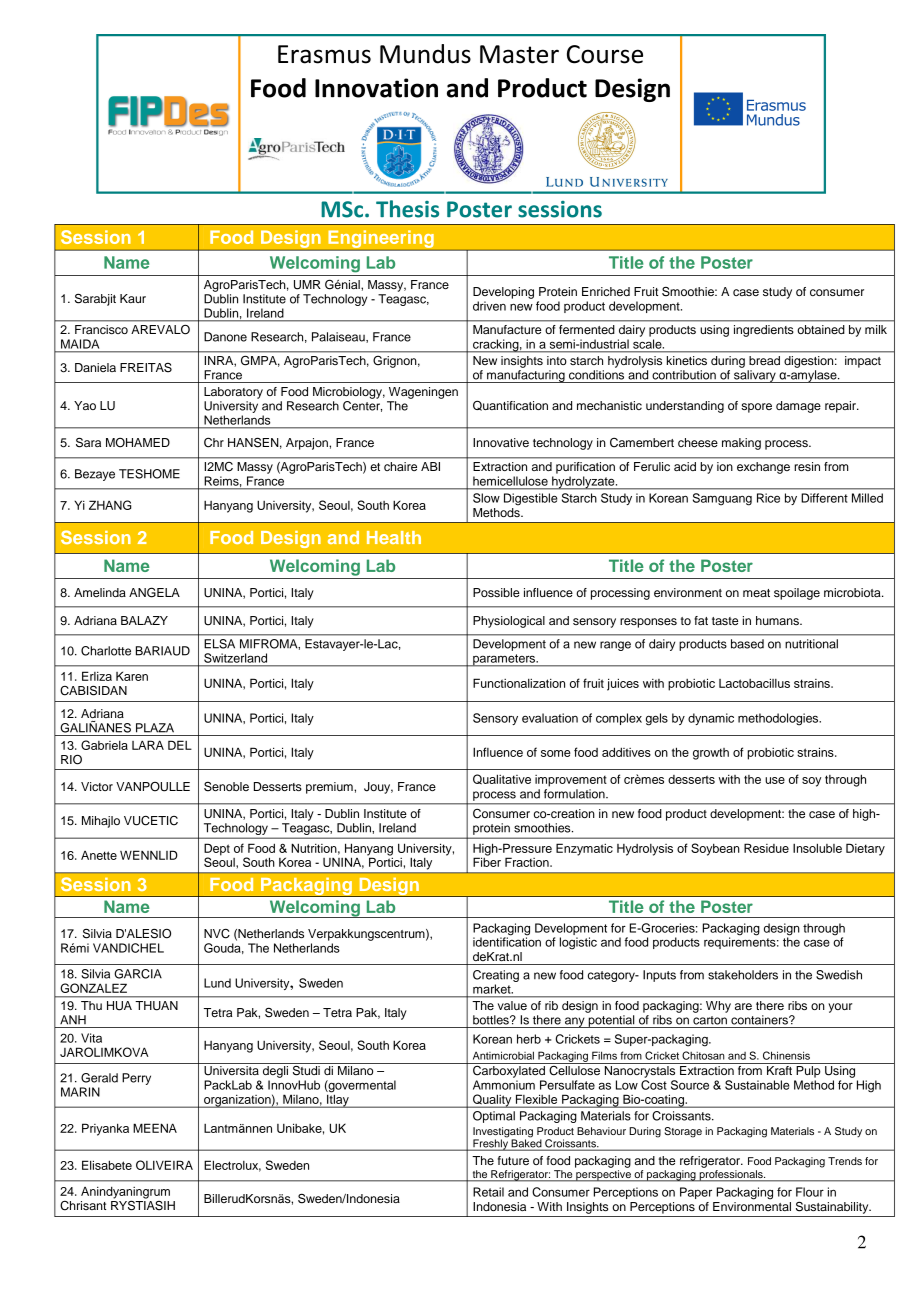  I want to click on Innovative, so click(501, 442).
